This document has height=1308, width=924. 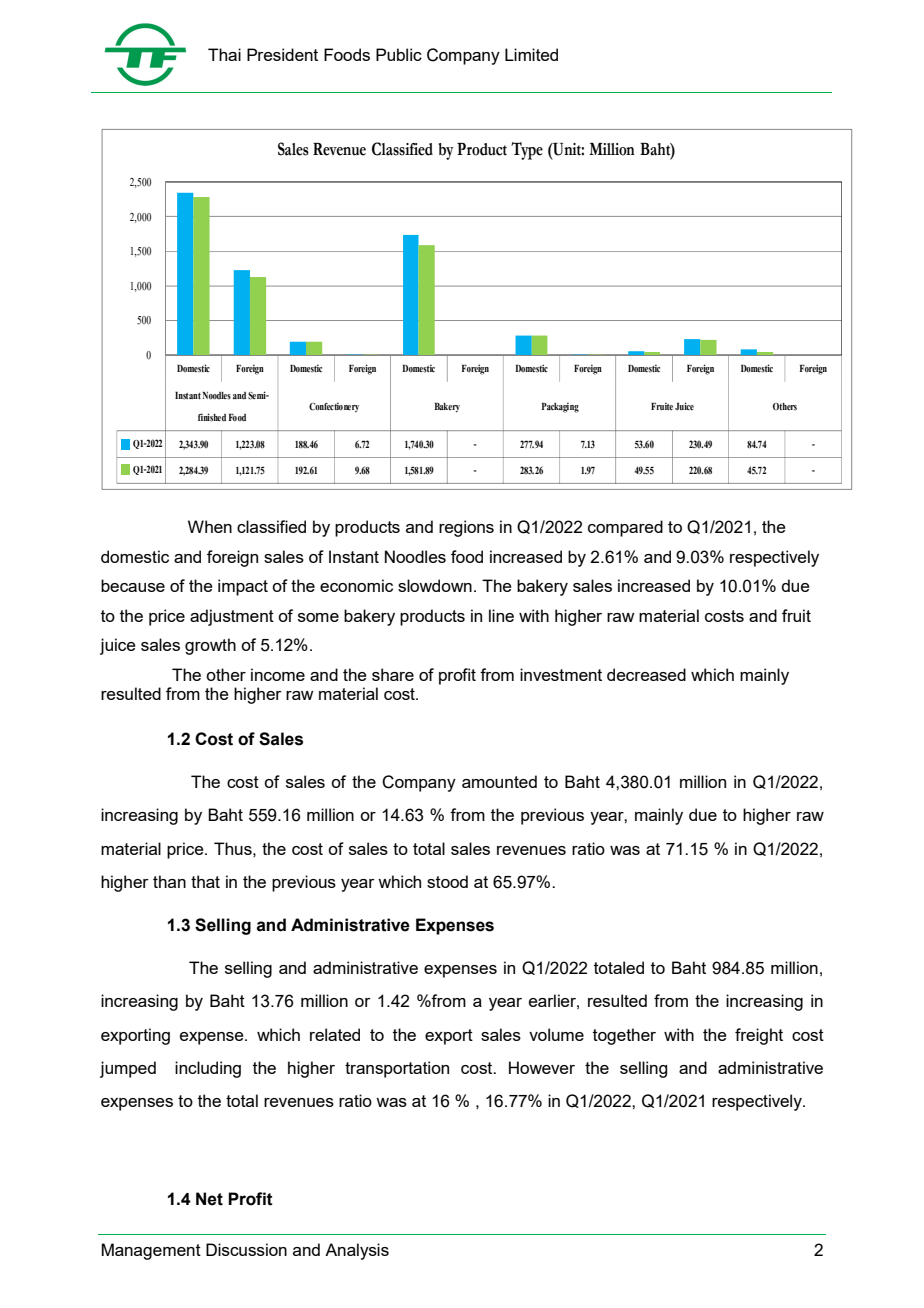 What do you see at coordinates (625, 528) in the document?
I see `compared` at bounding box center [625, 528].
